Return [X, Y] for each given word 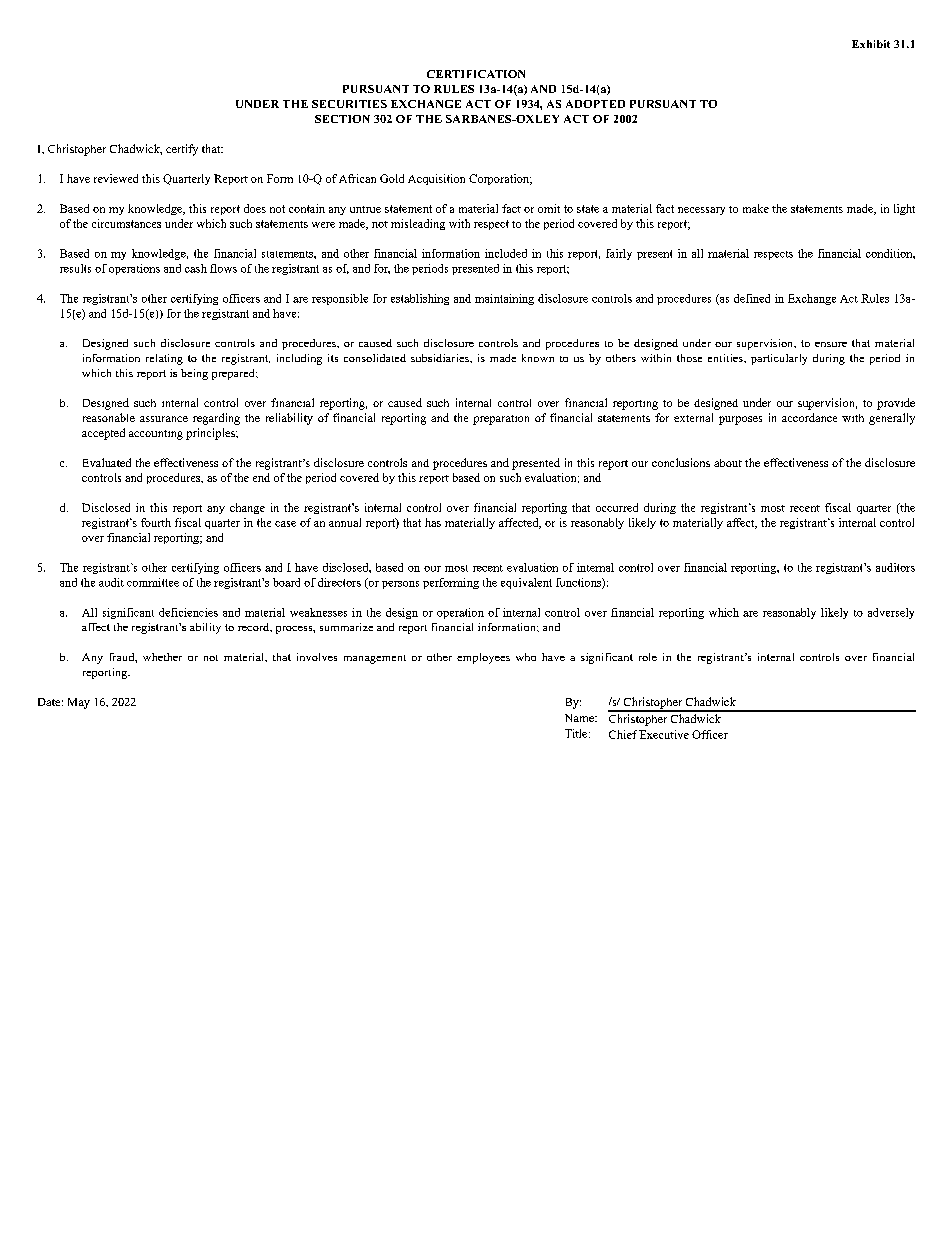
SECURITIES [349, 104]
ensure [831, 344]
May [79, 703]
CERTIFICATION [476, 74]
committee [153, 582]
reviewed [116, 178]
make [756, 208]
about [728, 463]
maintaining [504, 299]
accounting [156, 435]
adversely [891, 613]
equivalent [526, 583]
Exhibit [871, 44]
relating [164, 359]
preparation [501, 420]
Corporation [500, 179]
